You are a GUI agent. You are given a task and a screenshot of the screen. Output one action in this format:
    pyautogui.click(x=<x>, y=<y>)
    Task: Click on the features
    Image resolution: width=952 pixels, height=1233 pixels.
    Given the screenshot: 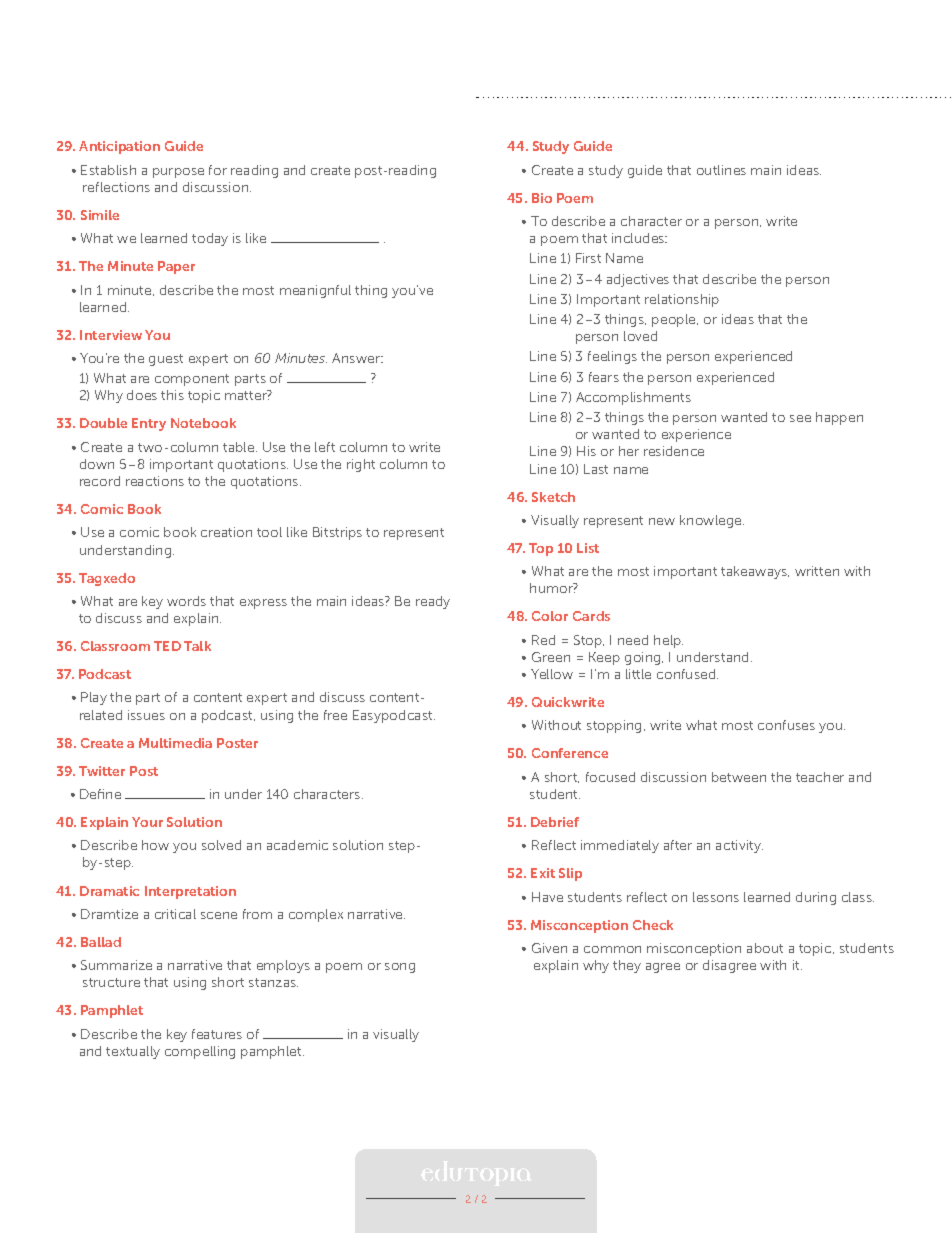 What is the action you would take?
    pyautogui.click(x=217, y=1034)
